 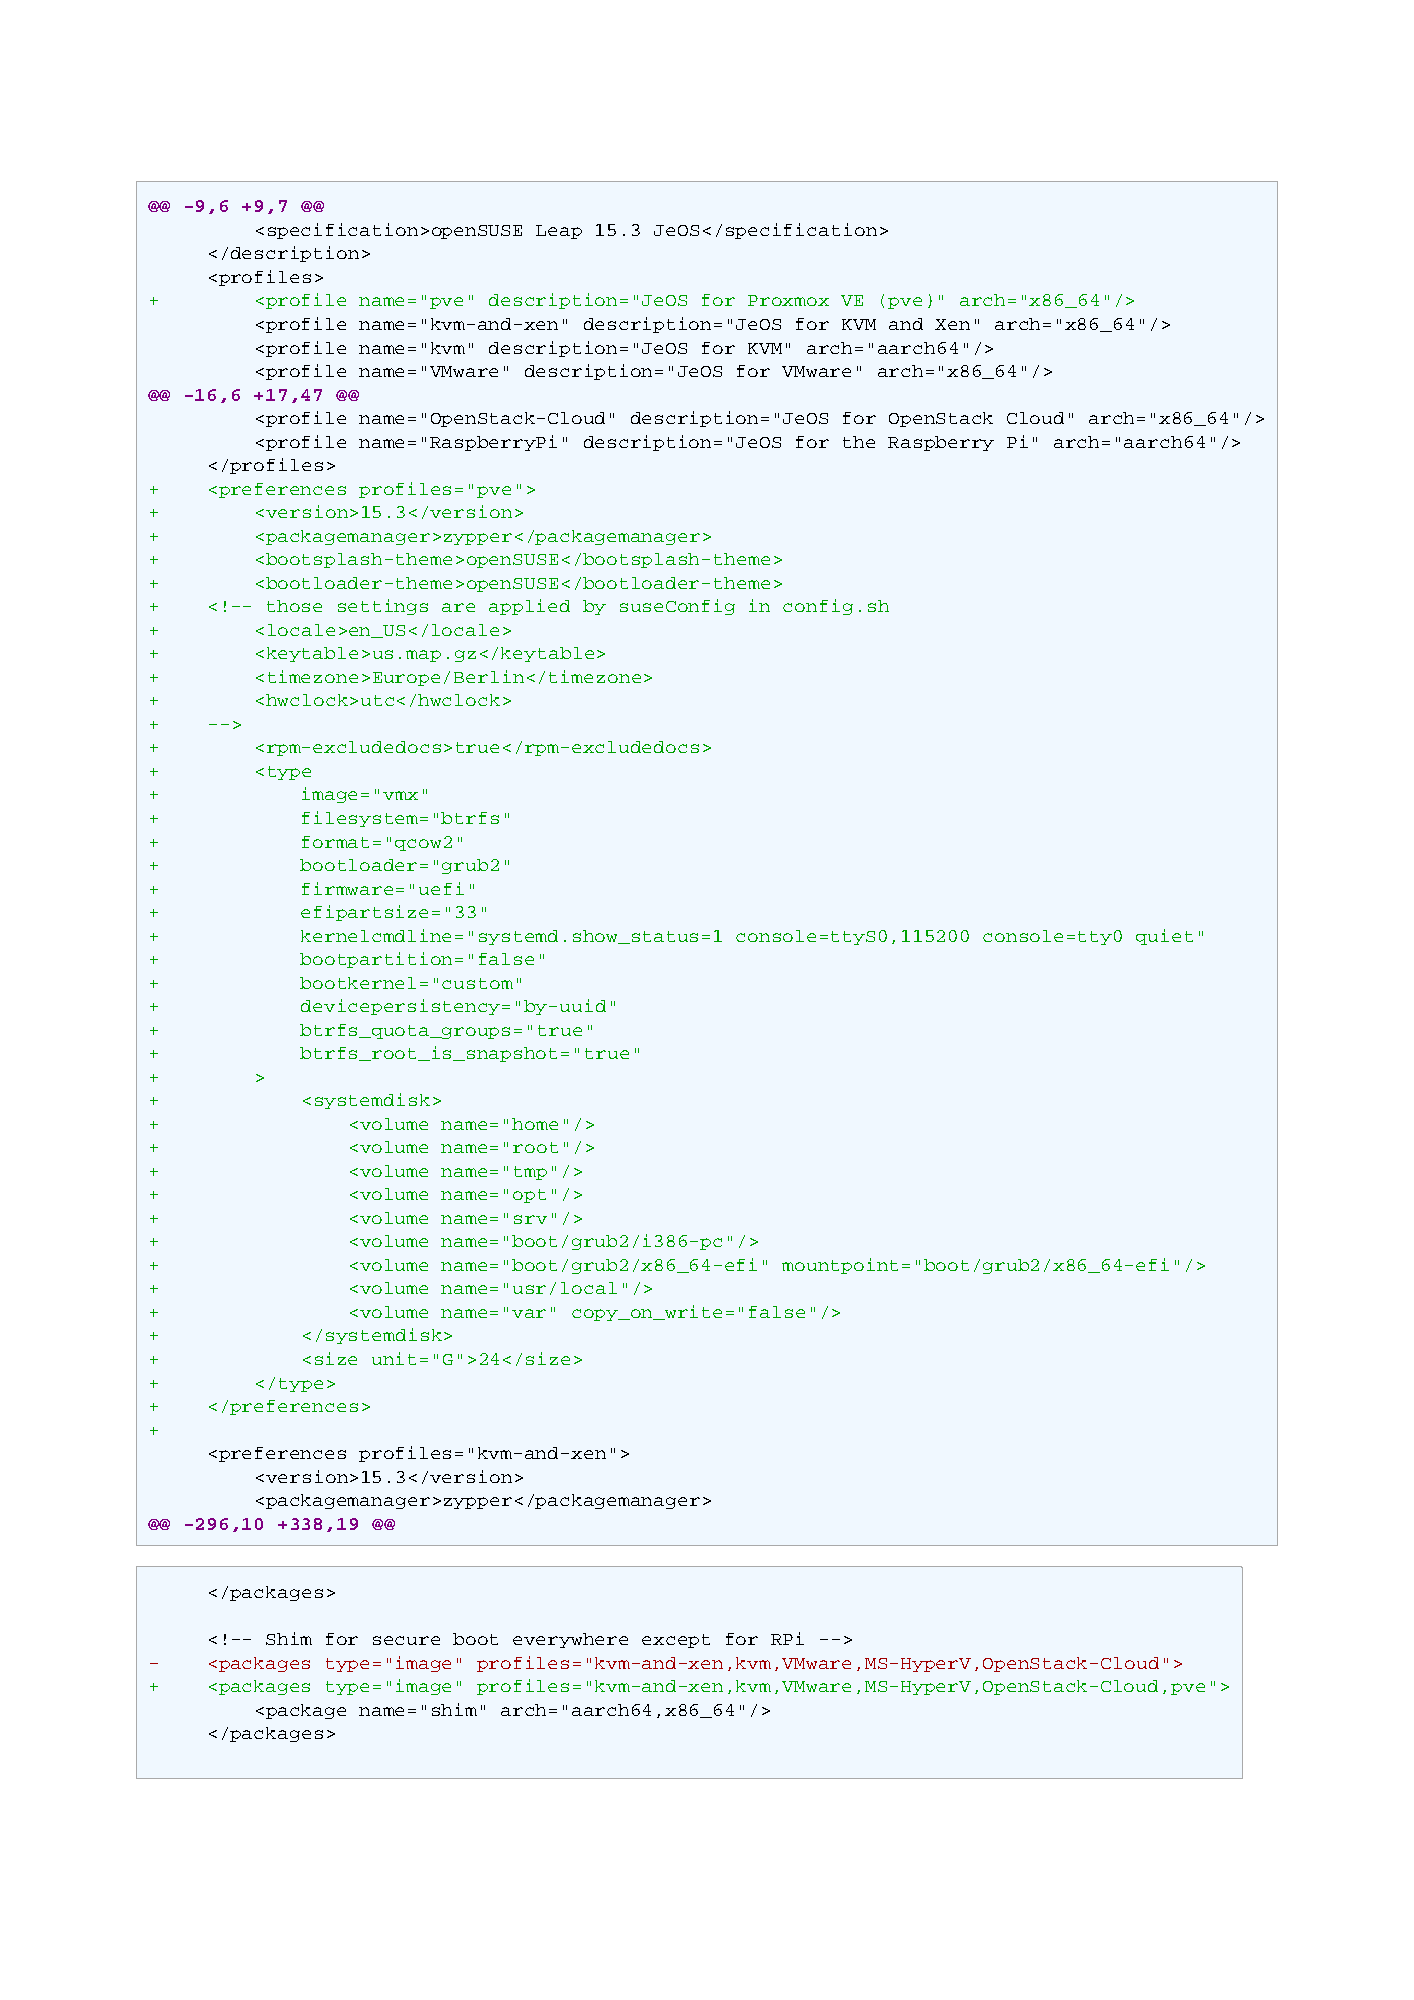 What do you see at coordinates (676, 1641) in the image?
I see `except` at bounding box center [676, 1641].
